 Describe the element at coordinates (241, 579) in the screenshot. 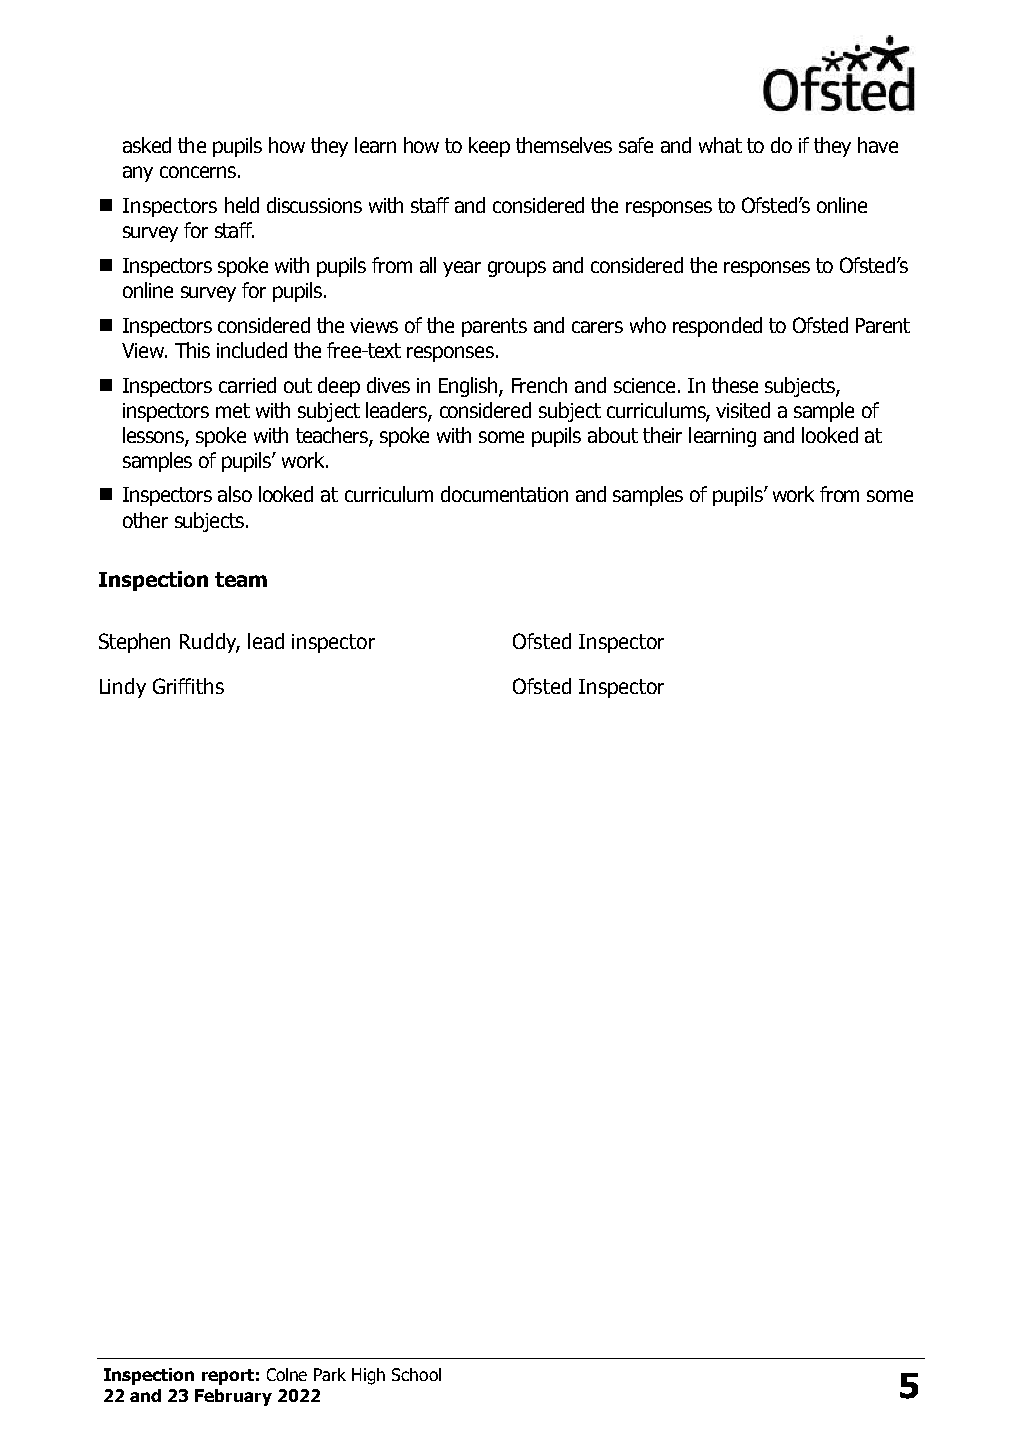

I see `team` at that location.
